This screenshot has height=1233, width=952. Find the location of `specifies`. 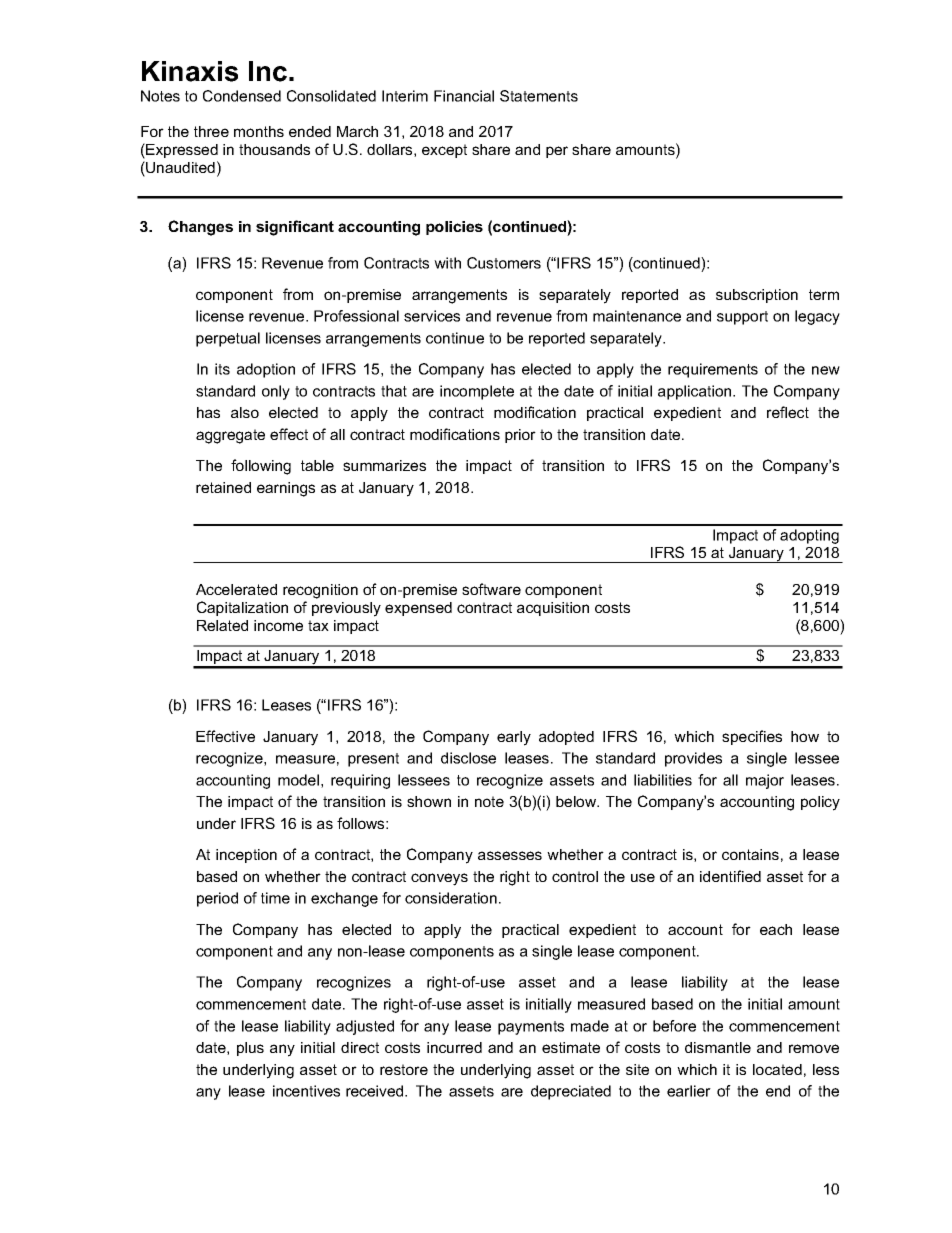

specifies is located at coordinates (752, 737).
